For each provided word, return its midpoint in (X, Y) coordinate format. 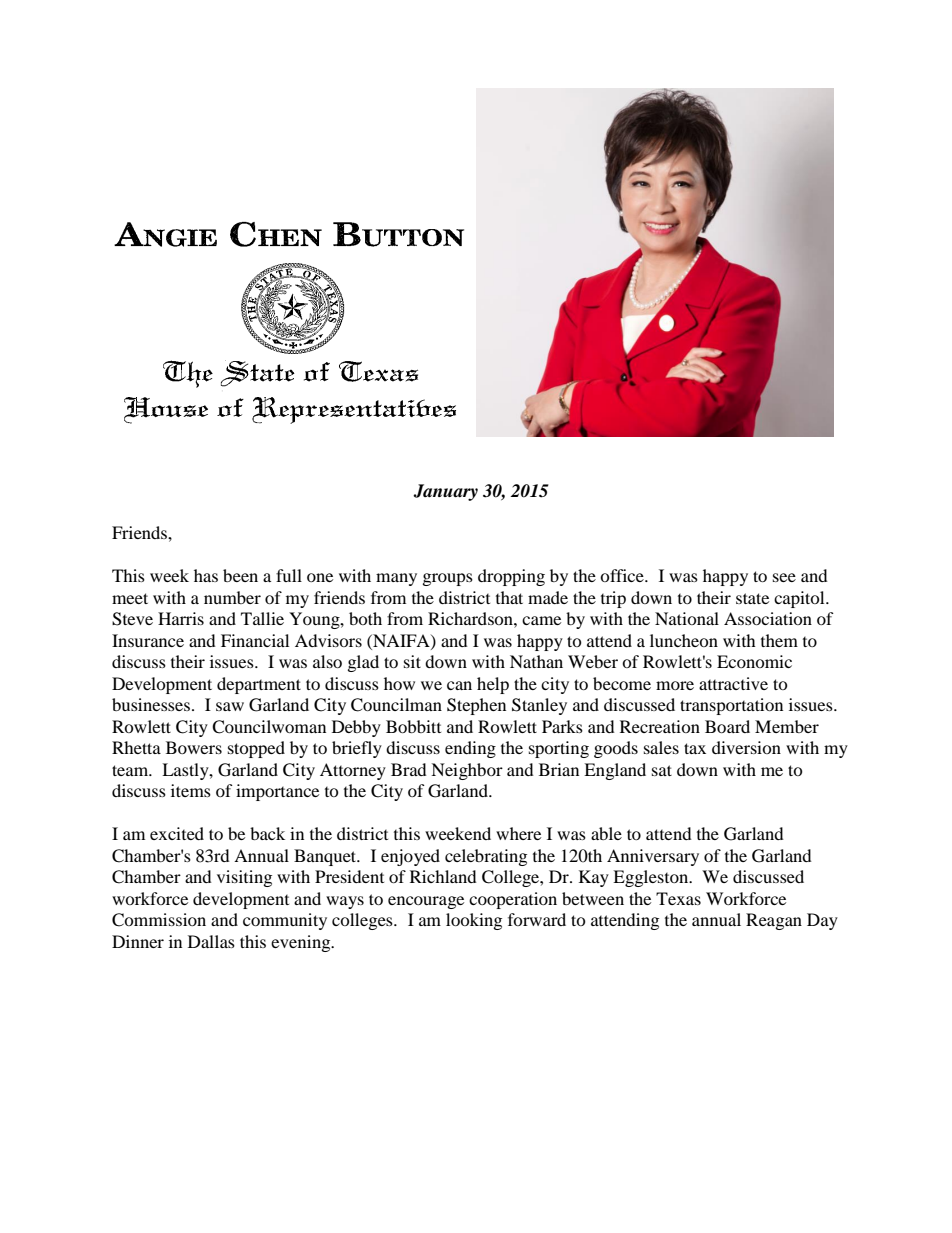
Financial (255, 640)
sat (662, 770)
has (206, 575)
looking (474, 921)
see (784, 577)
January (445, 492)
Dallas (211, 941)
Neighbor (467, 771)
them (779, 640)
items (191, 790)
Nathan (536, 661)
